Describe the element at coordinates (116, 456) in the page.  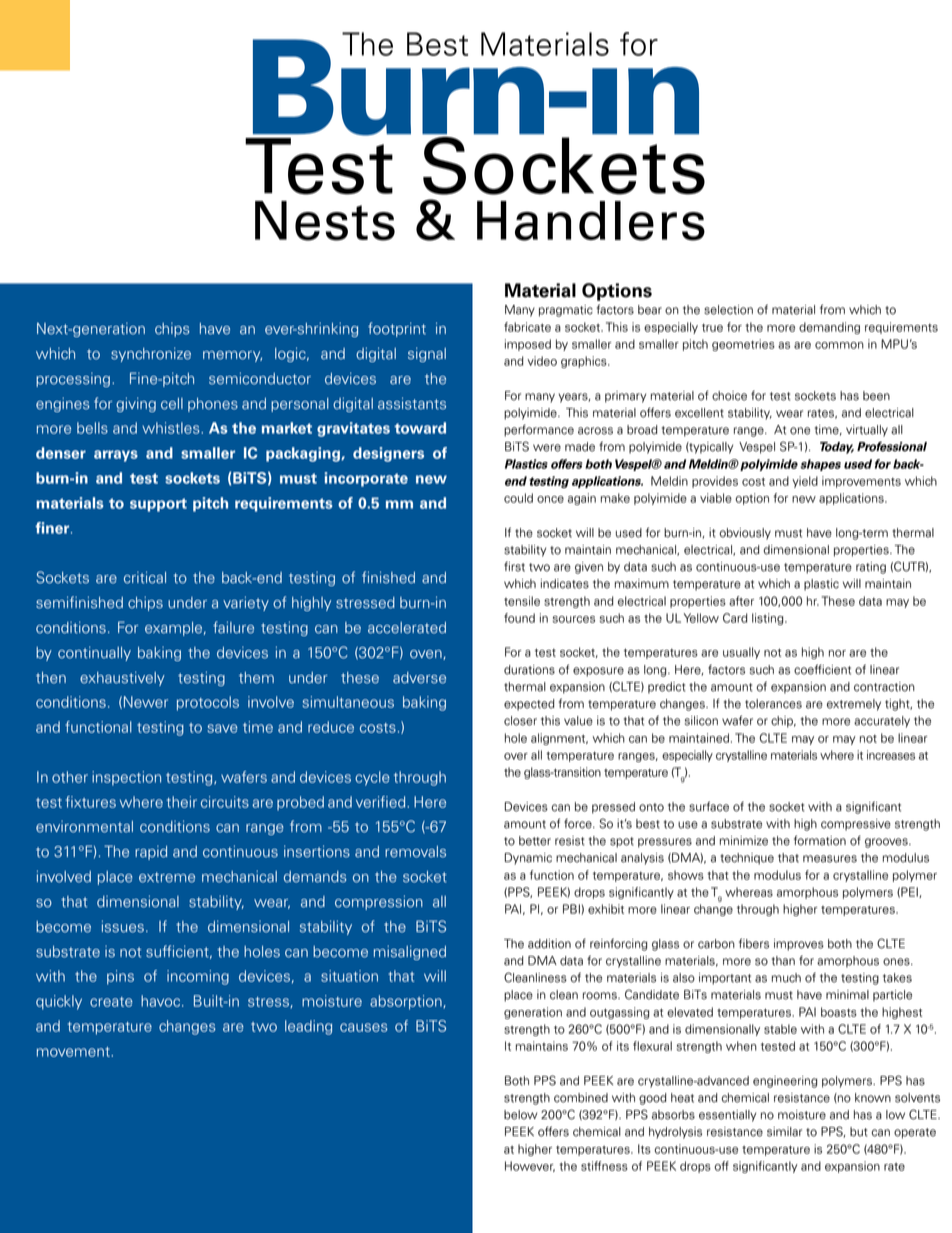
I see `arrays` at that location.
